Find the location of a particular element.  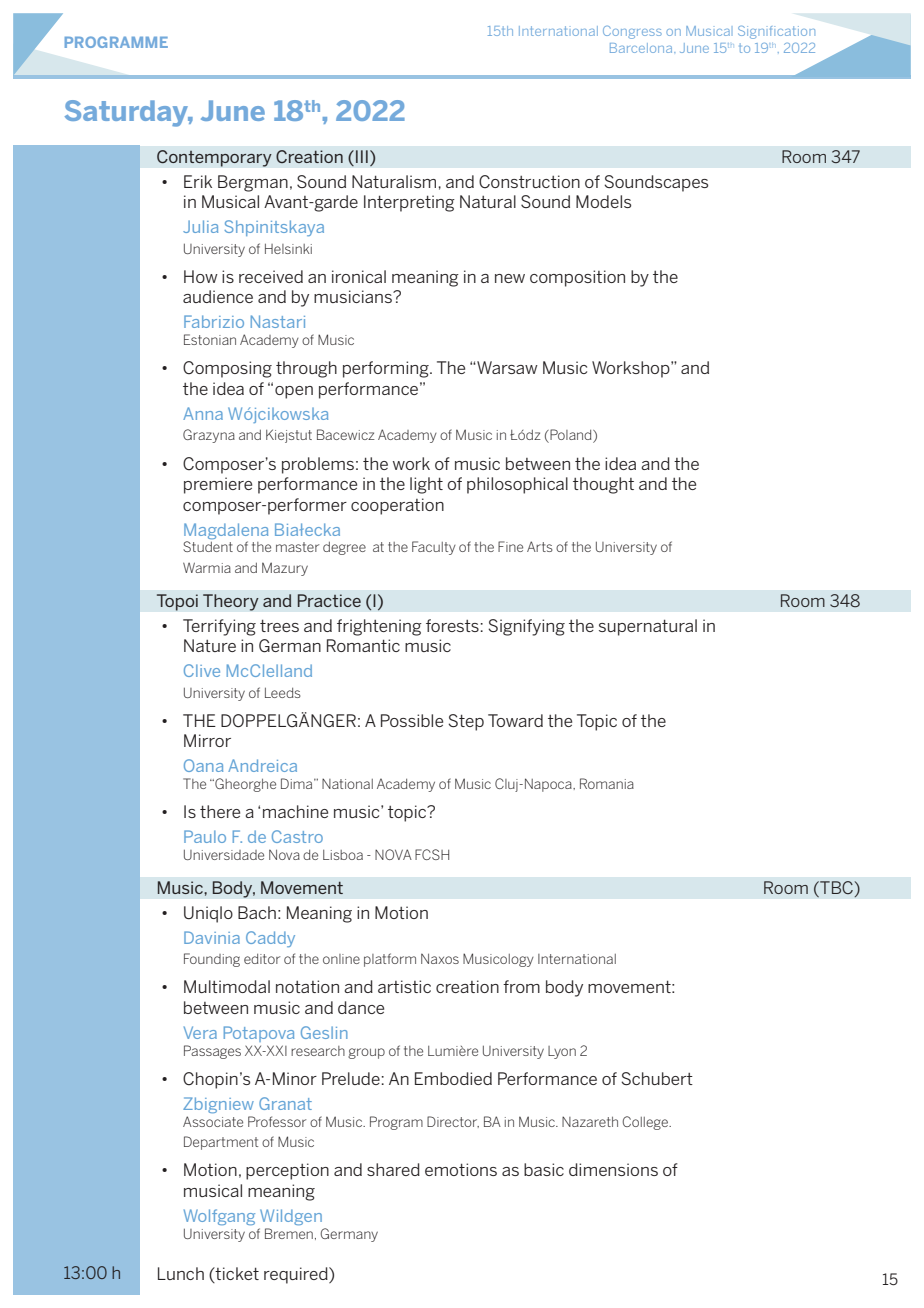

Romania is located at coordinates (607, 783).
